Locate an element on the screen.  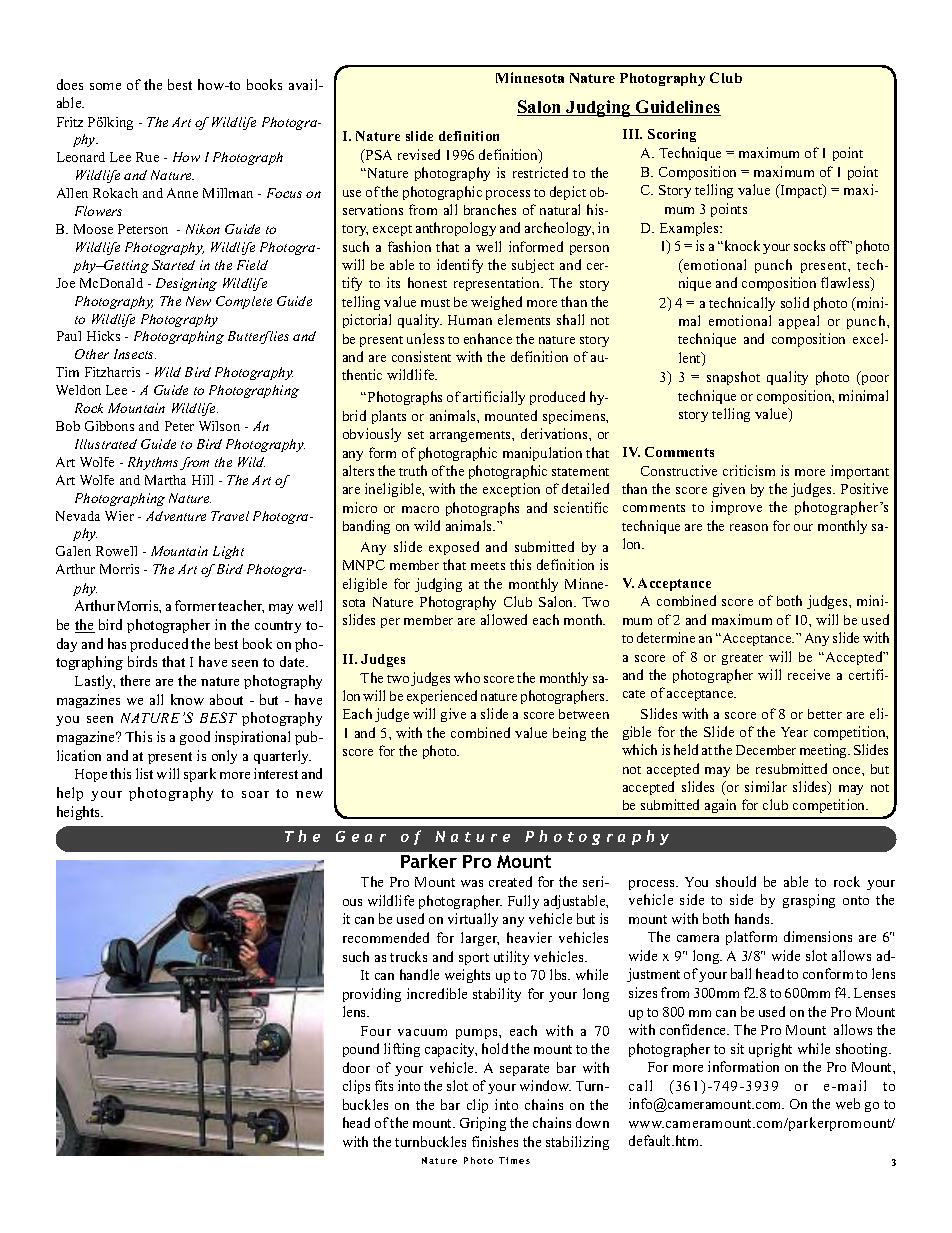
Rue is located at coordinates (147, 157).
